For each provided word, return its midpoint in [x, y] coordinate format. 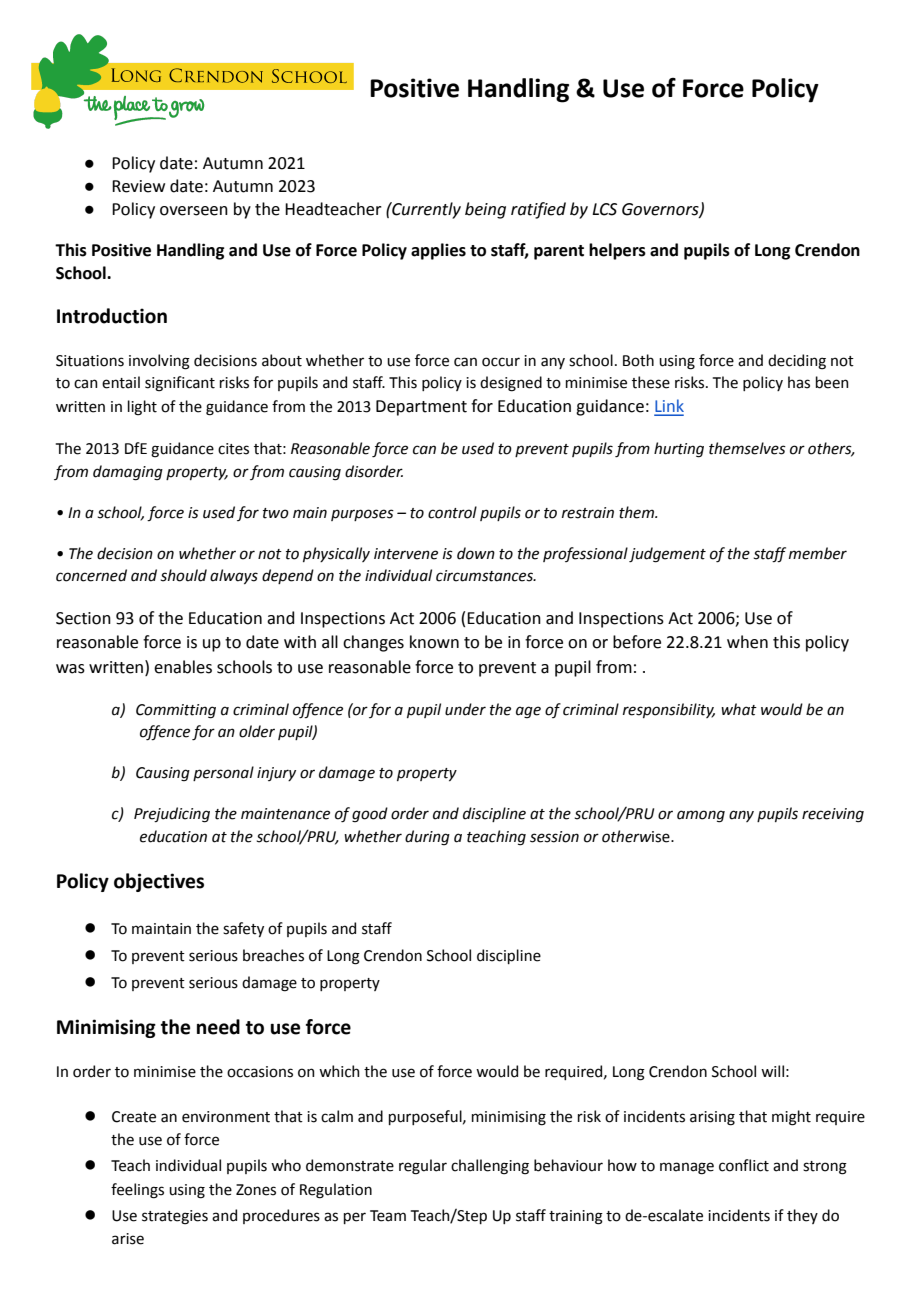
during [427, 838]
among [701, 816]
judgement [667, 555]
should [183, 575]
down [476, 553]
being [485, 210]
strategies [175, 1217]
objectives [159, 882]
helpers [617, 251]
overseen [194, 211]
